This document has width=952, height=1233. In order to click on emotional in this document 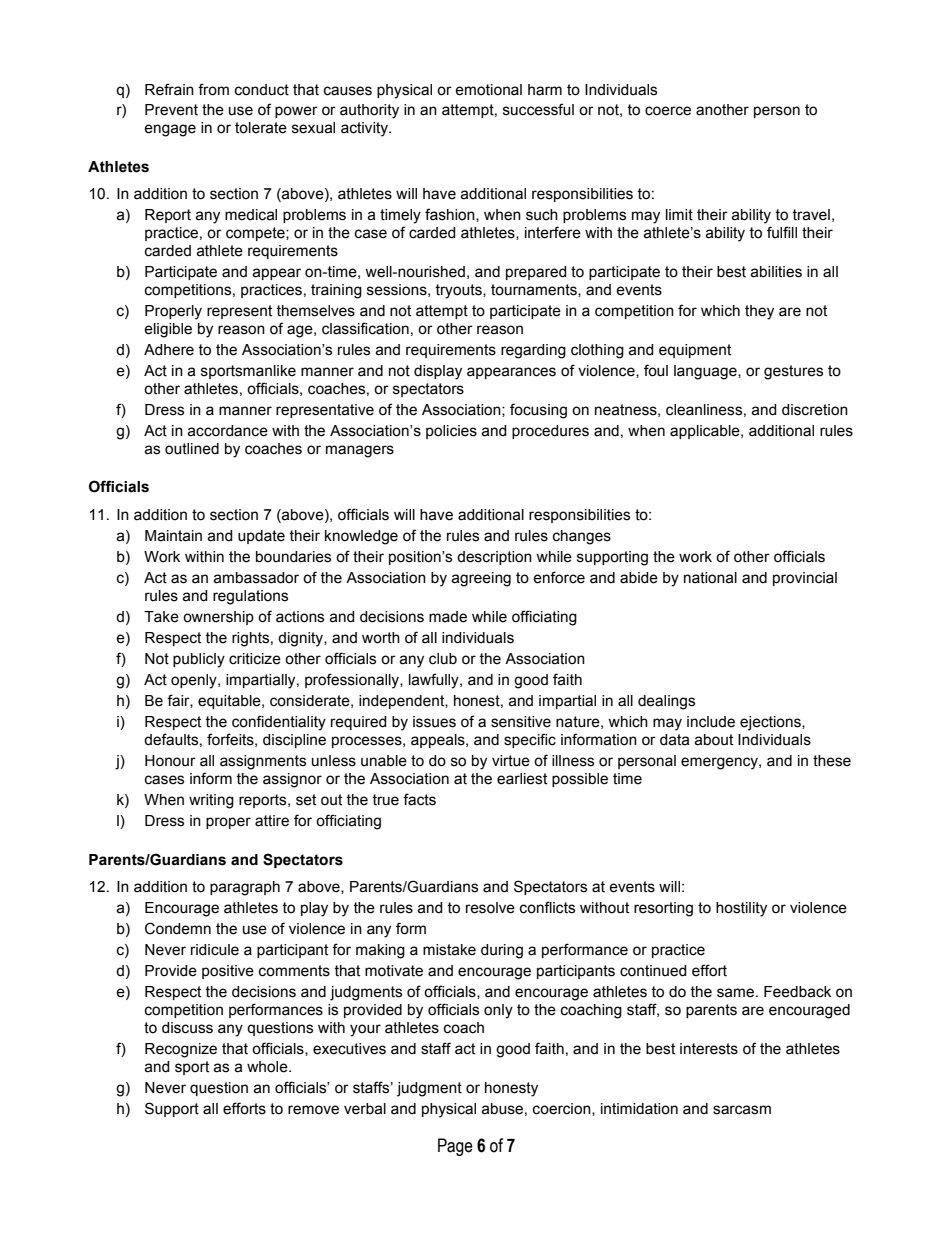, I will do `click(488, 90)`.
